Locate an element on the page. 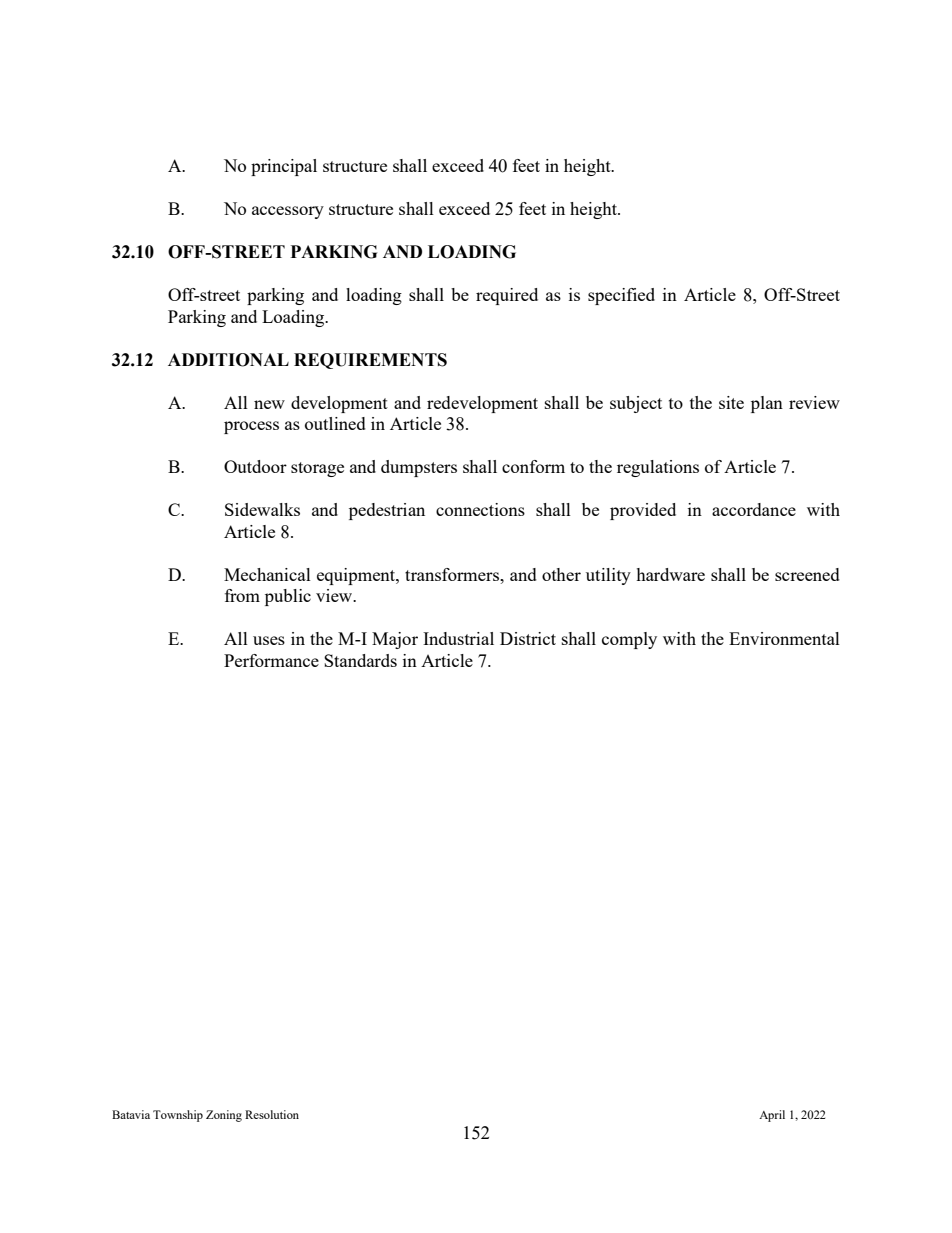 This document has width=952, height=1233. Zoning is located at coordinates (224, 1116).
